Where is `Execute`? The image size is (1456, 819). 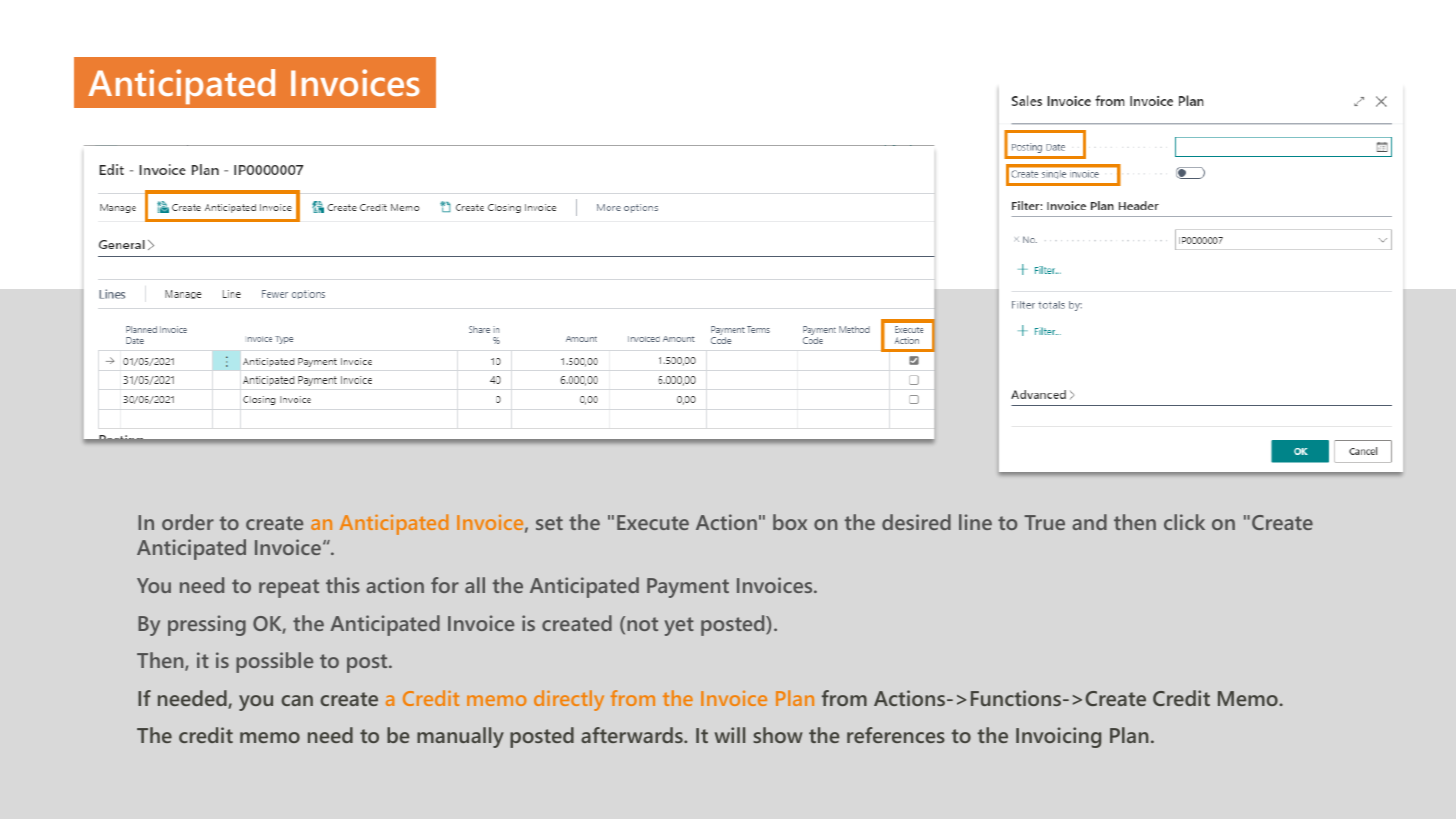 Execute is located at coordinates (653, 522).
